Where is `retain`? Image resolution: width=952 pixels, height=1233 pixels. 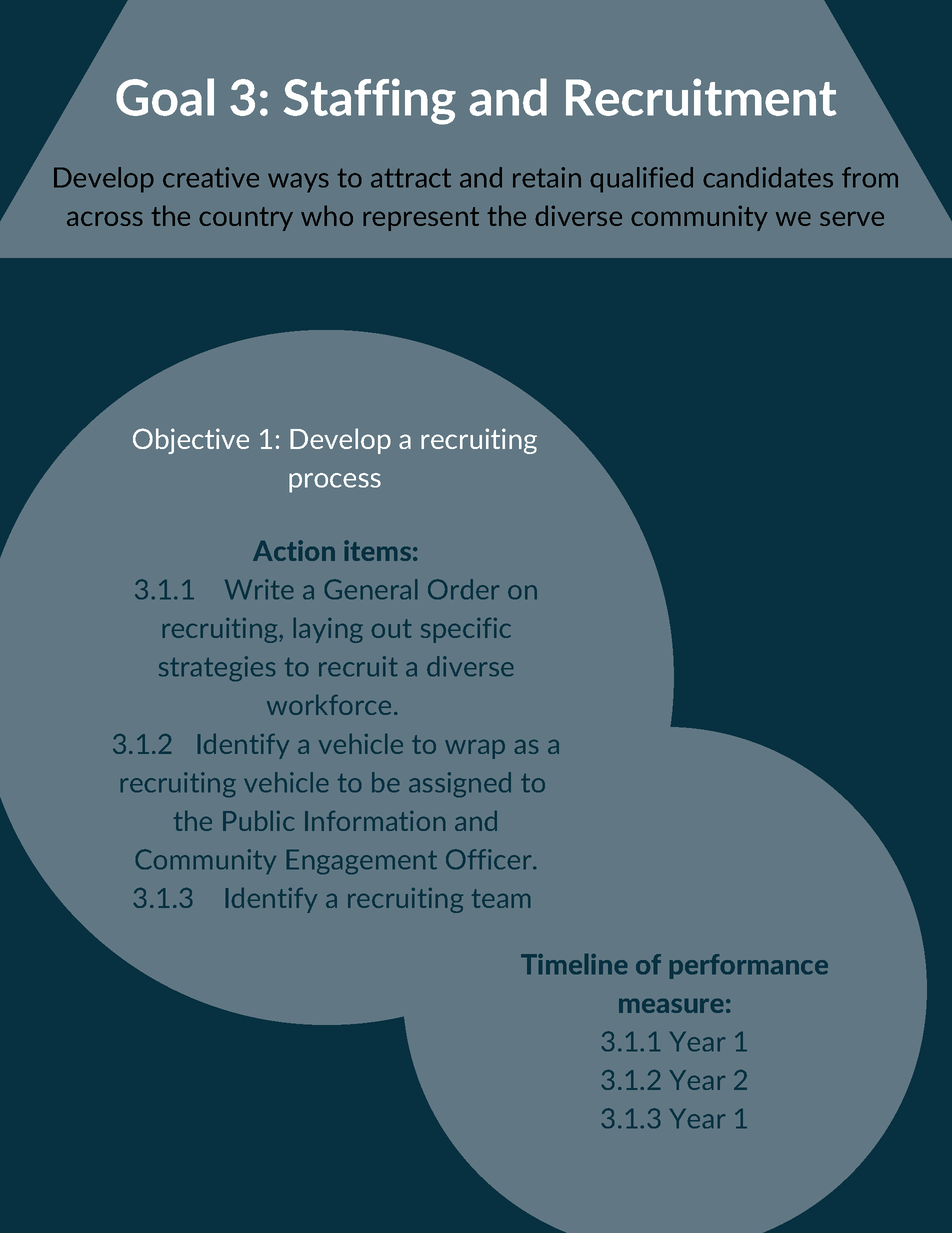 retain is located at coordinates (547, 177).
